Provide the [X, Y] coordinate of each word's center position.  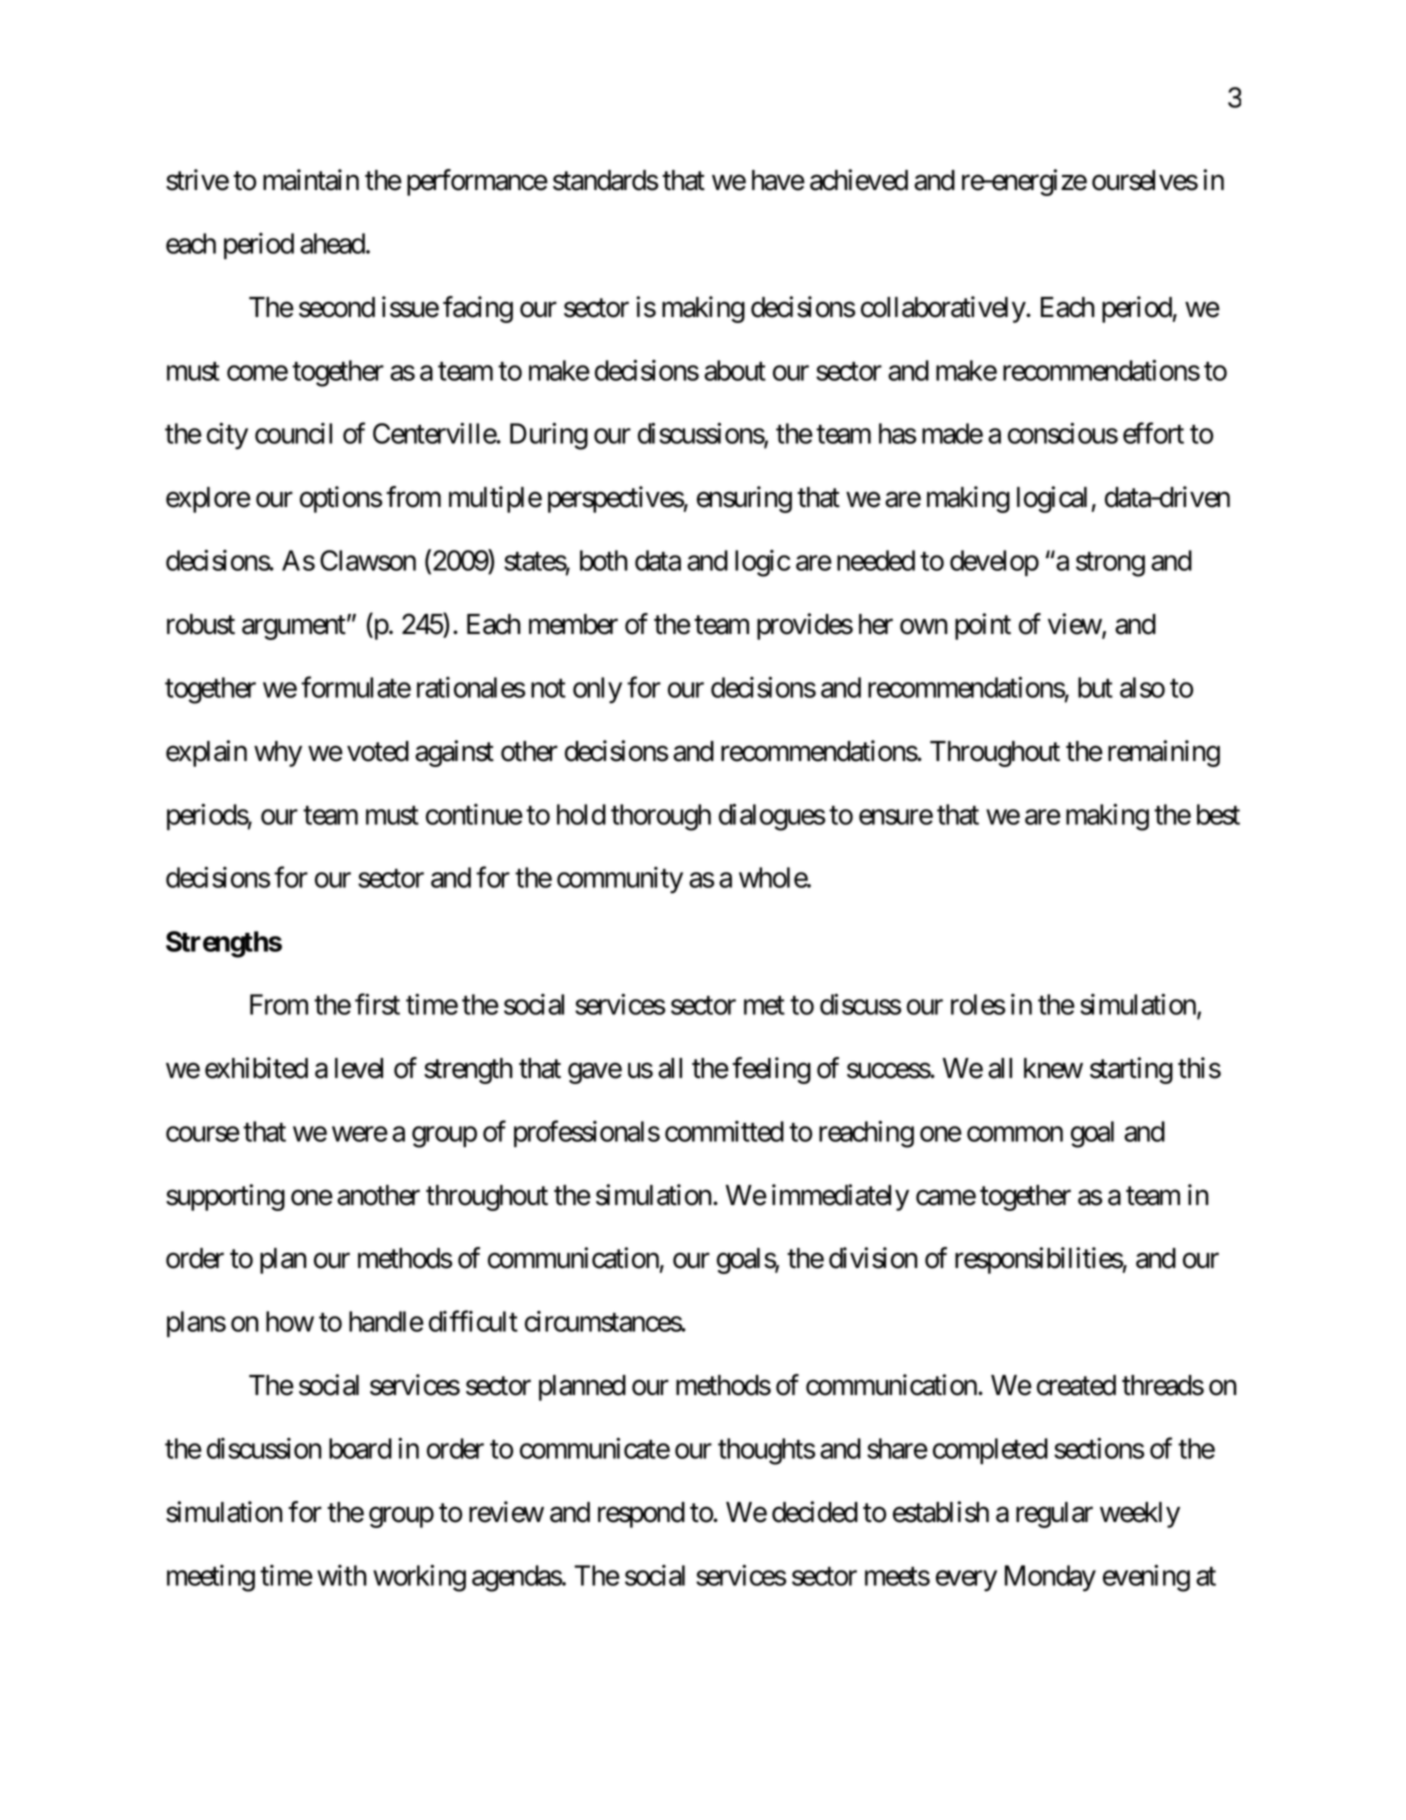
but [1095, 687]
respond [641, 1515]
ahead [332, 243]
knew [1053, 1068]
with [342, 1575]
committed [724, 1131]
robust [201, 624]
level [359, 1068]
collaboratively [944, 309]
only [597, 690]
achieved [859, 180]
